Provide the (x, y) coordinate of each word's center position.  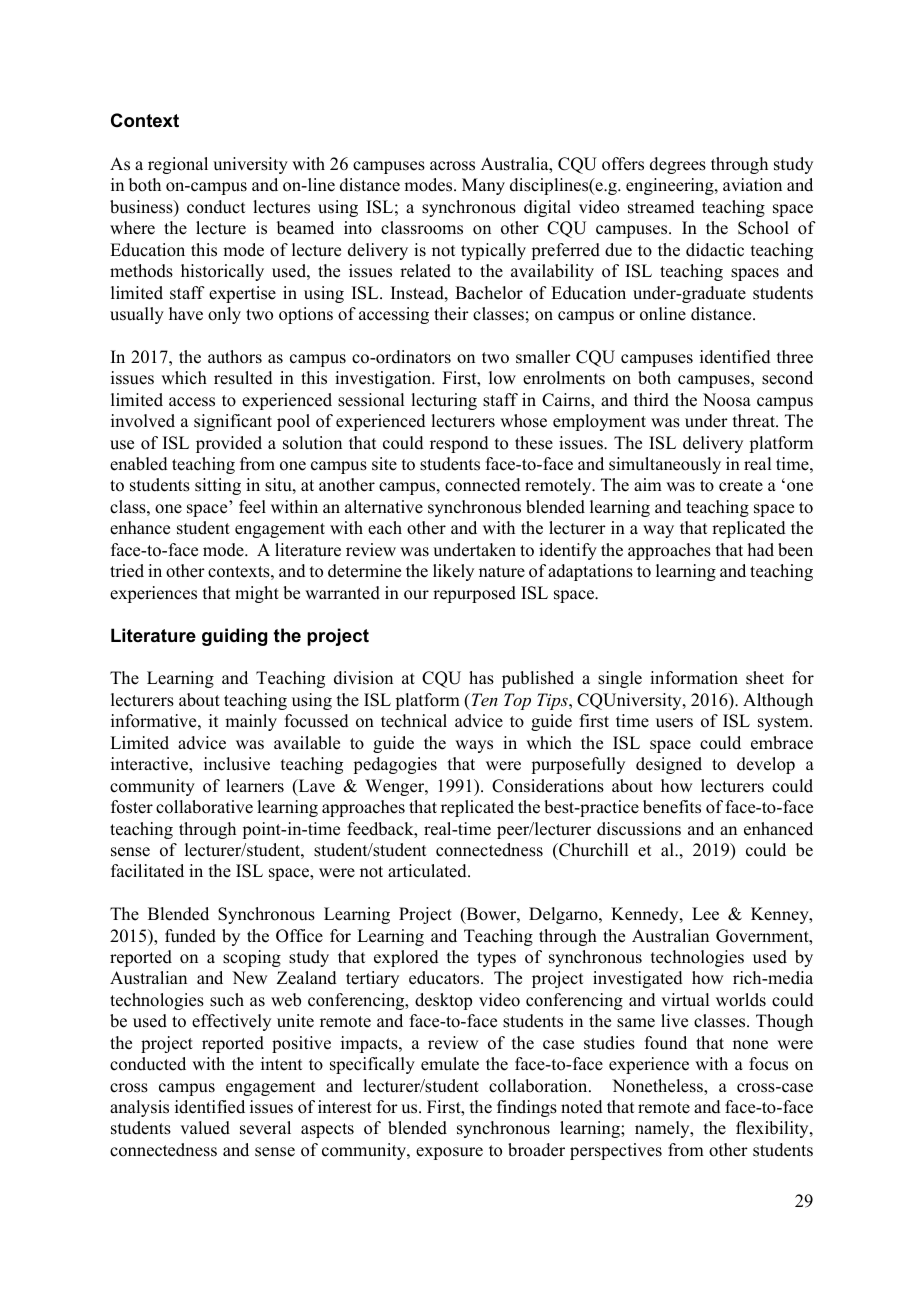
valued (205, 1128)
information (694, 678)
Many (483, 186)
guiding (234, 637)
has (481, 678)
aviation (752, 185)
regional (178, 165)
